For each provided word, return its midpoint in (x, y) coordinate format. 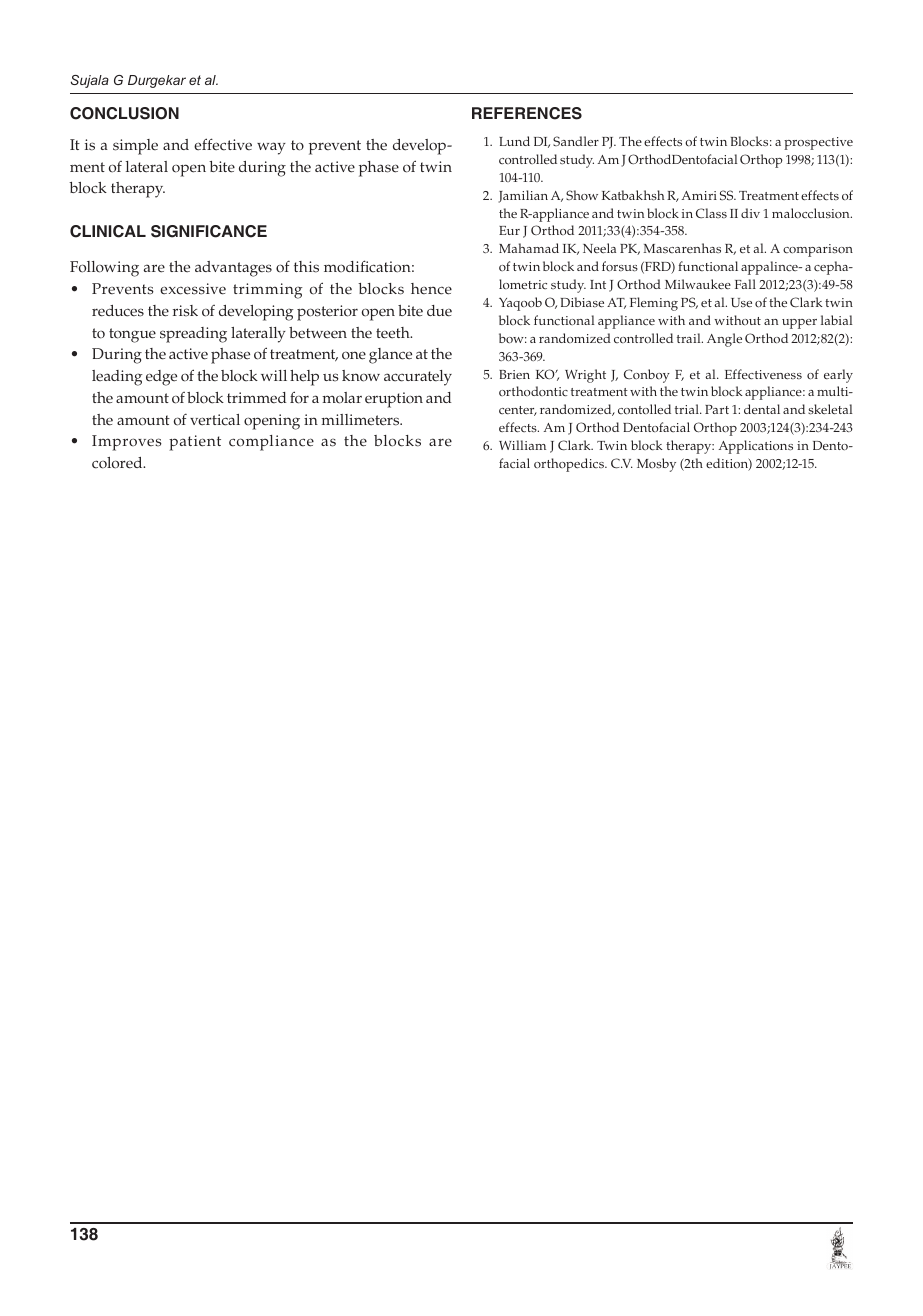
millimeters (361, 420)
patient (195, 443)
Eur (509, 230)
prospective (818, 143)
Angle (724, 340)
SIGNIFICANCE (209, 231)
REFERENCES (527, 113)
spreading (193, 335)
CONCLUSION (124, 113)
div (750, 213)
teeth (394, 333)
